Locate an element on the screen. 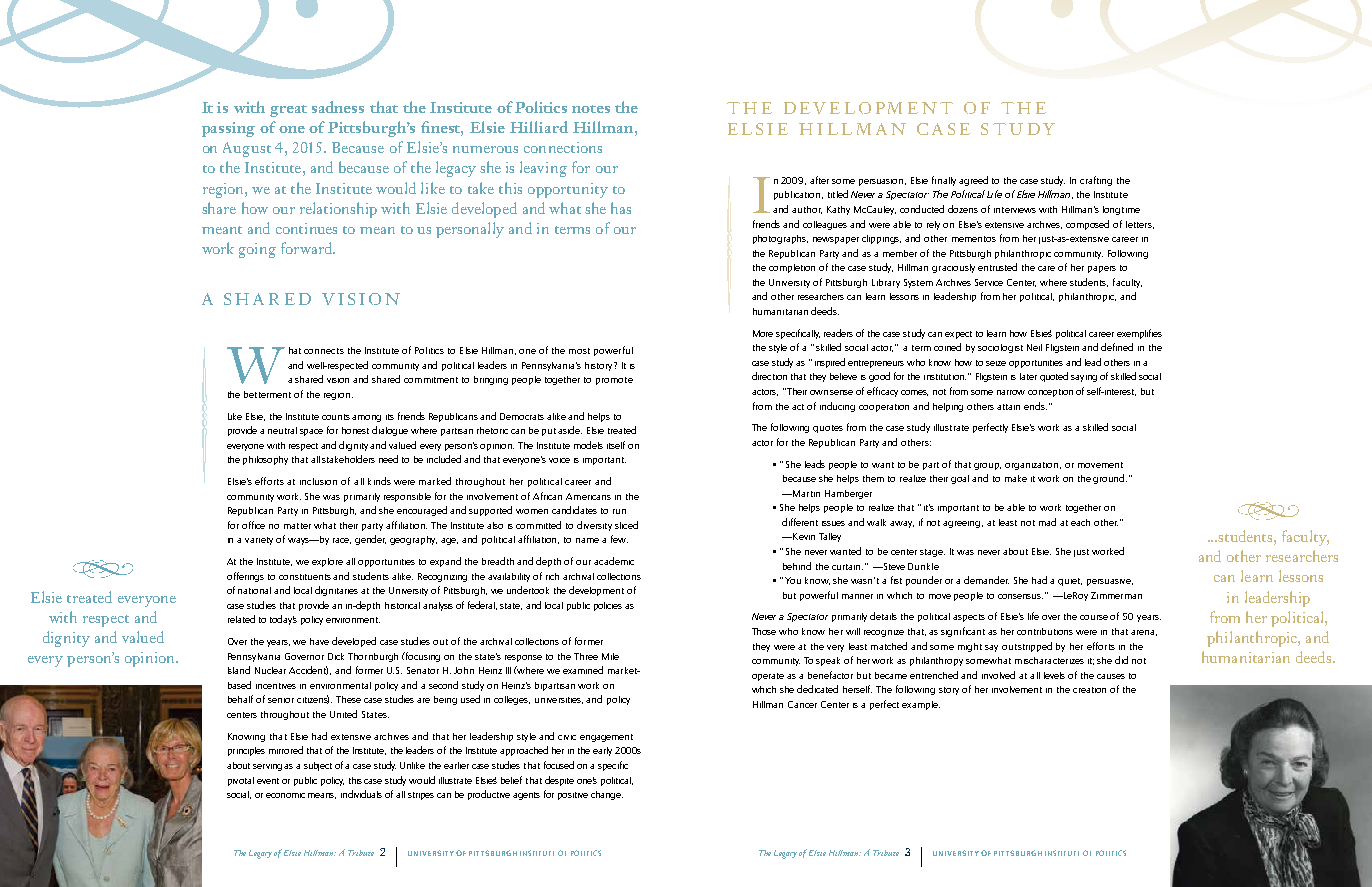  example is located at coordinates (921, 705).
